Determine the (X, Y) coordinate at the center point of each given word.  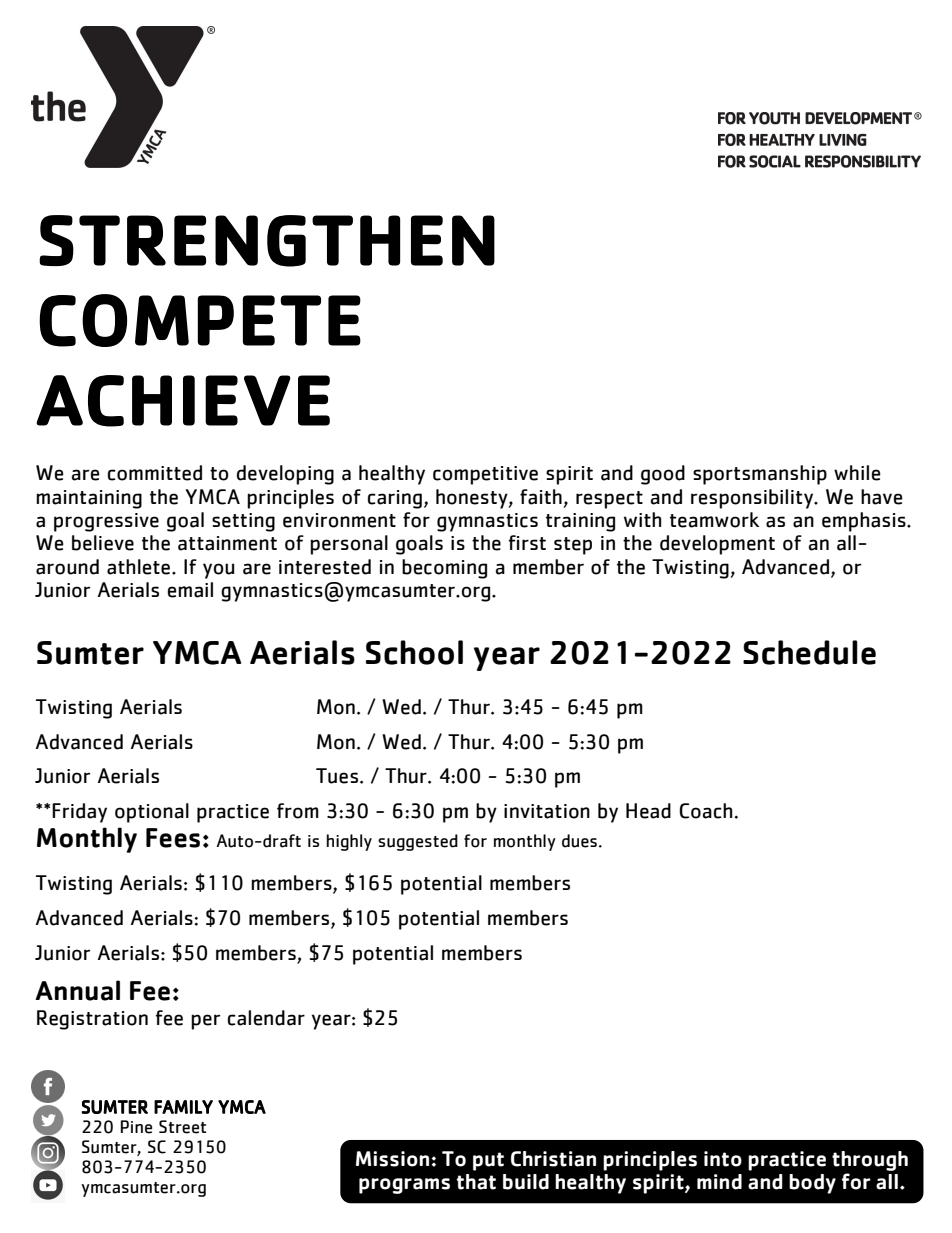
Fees (173, 838)
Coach (707, 811)
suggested (418, 842)
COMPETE (200, 320)
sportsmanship (760, 475)
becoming (444, 569)
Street (182, 1127)
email (190, 590)
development (717, 545)
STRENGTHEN (267, 241)
